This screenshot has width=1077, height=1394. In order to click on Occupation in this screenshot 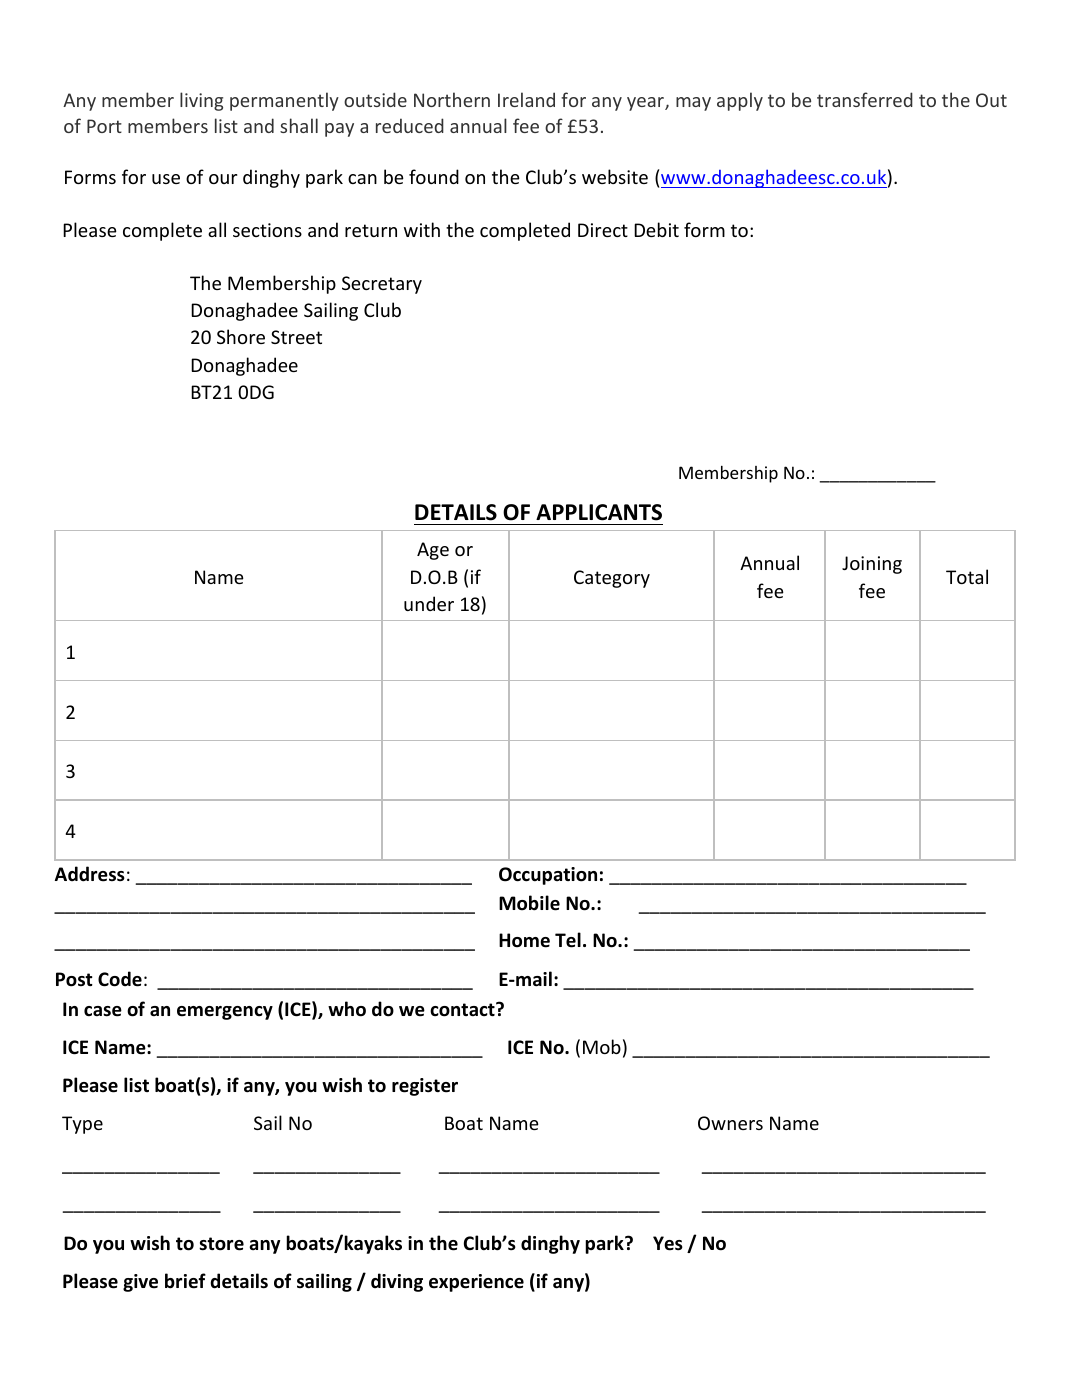, I will do `click(548, 876)`.
